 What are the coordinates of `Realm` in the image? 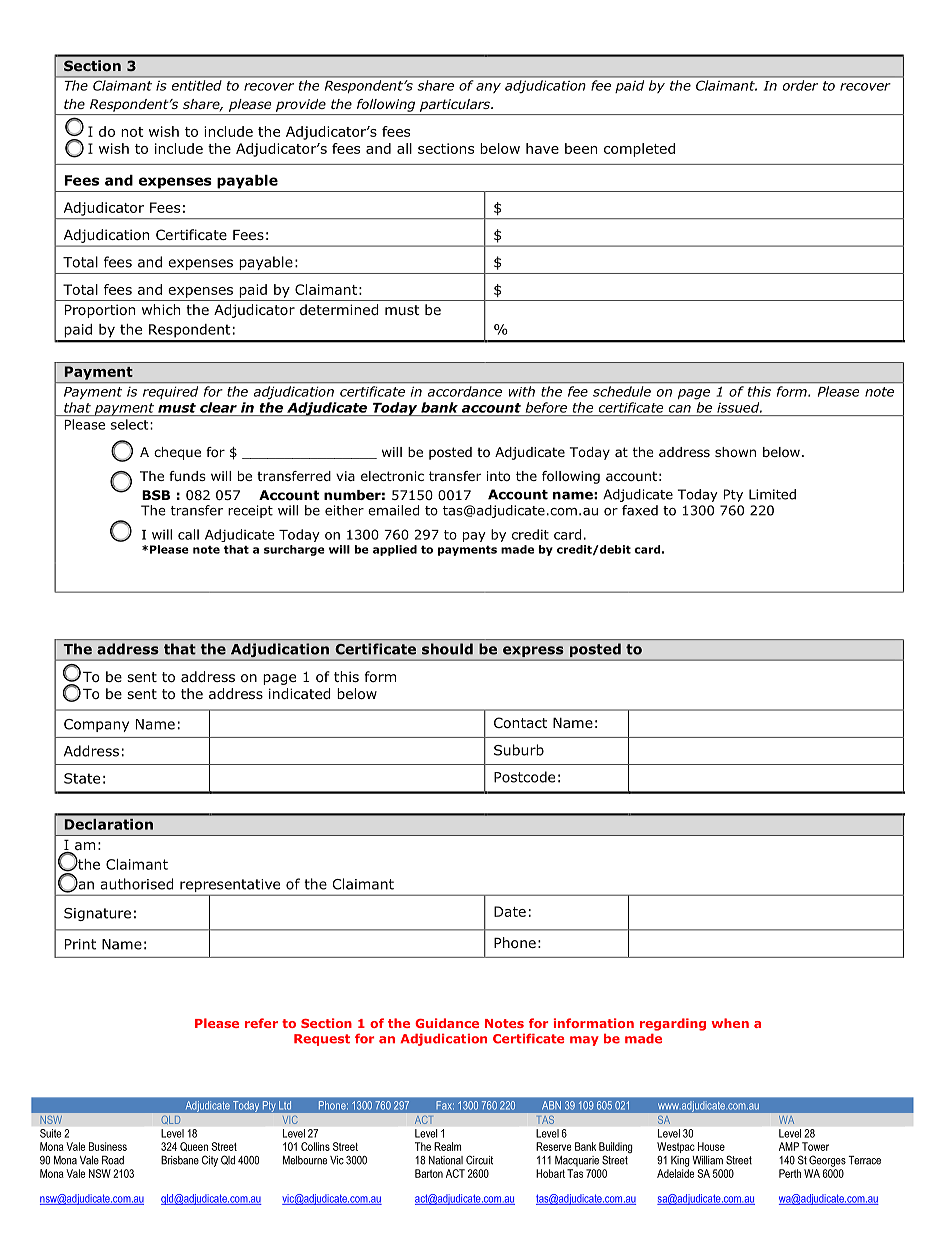 It's located at (447, 1146).
